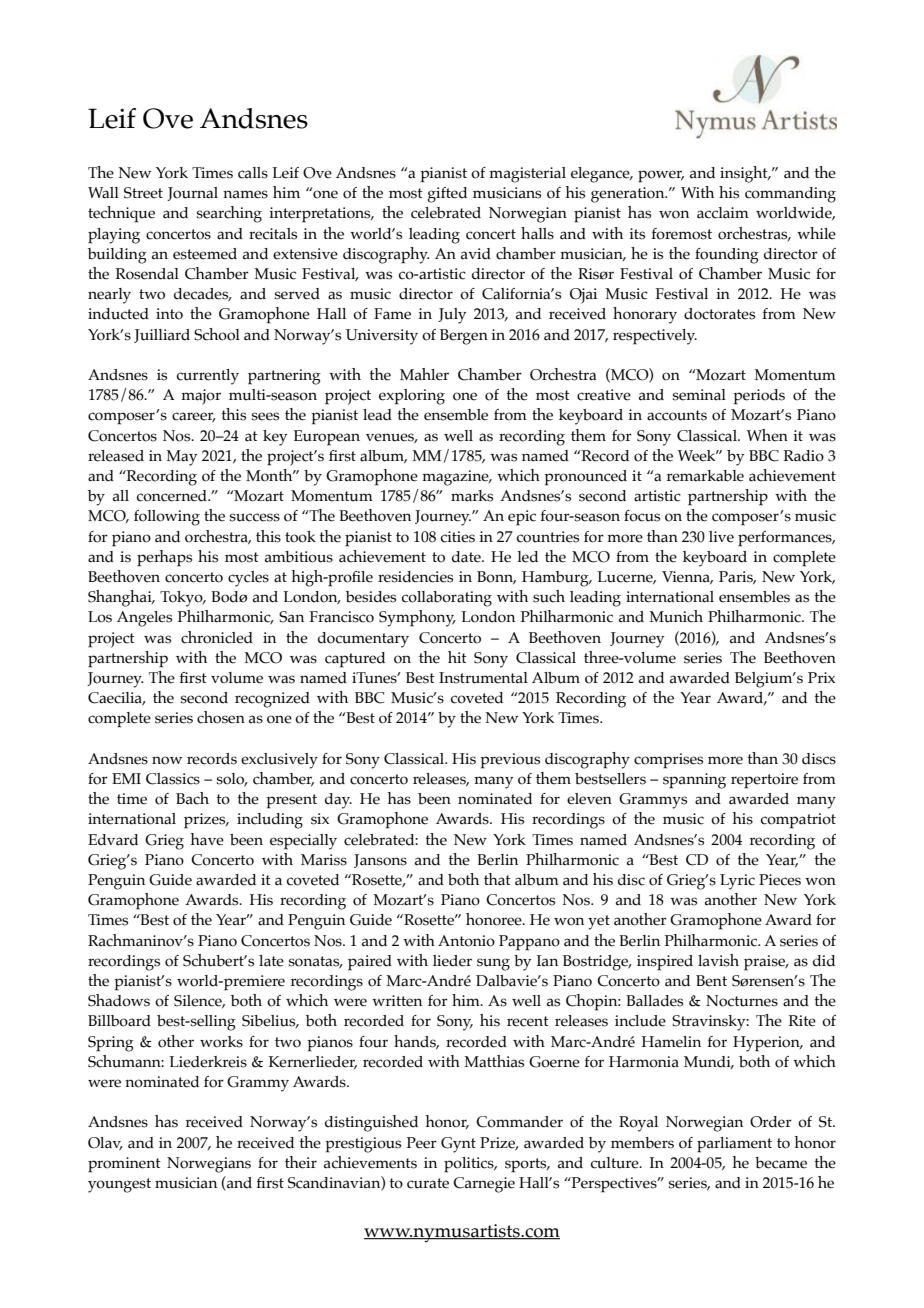  Describe the element at coordinates (483, 678) in the screenshot. I see `Instrumental` at that location.
